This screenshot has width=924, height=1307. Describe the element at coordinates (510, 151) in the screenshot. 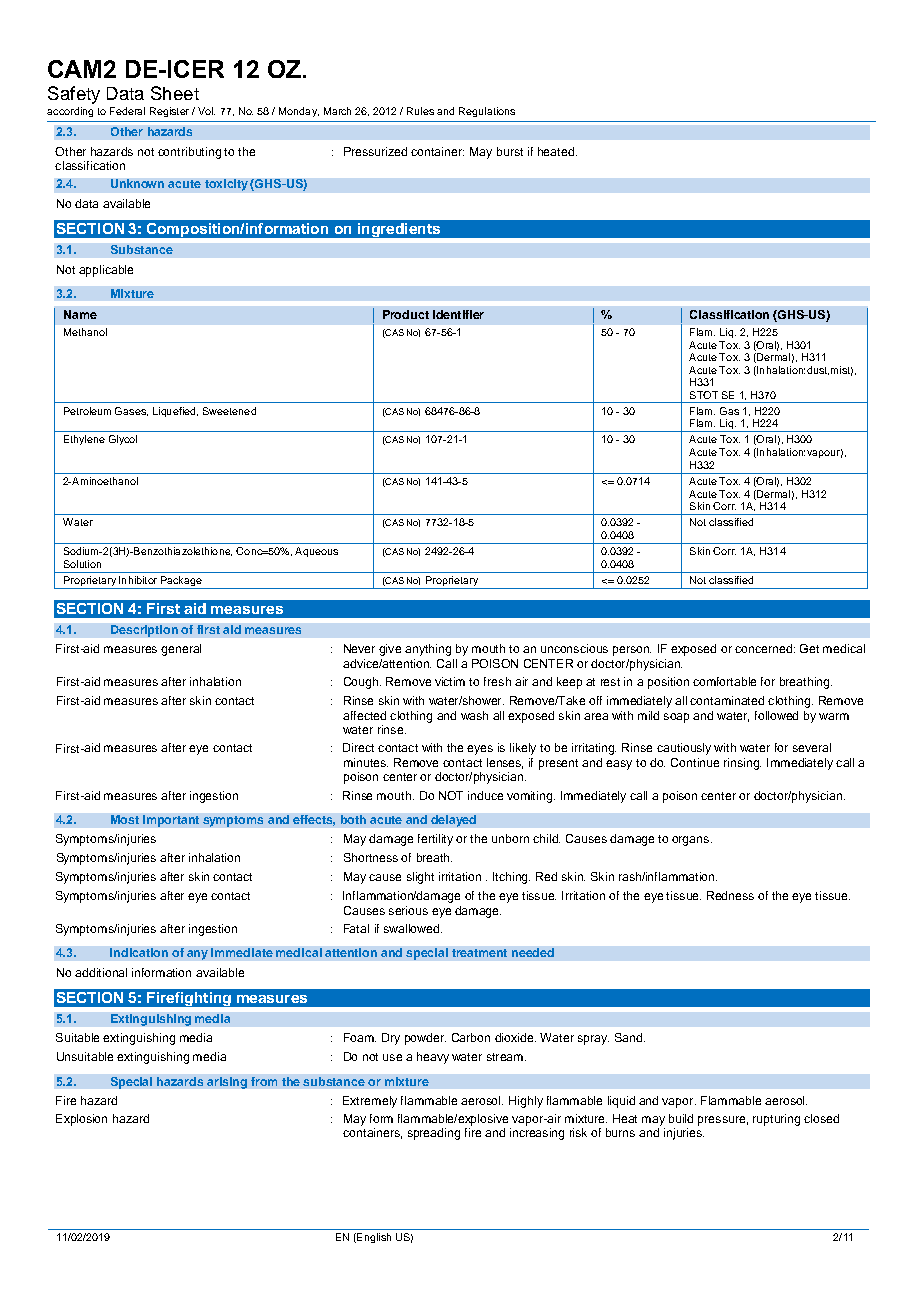

I see `burst` at that location.
